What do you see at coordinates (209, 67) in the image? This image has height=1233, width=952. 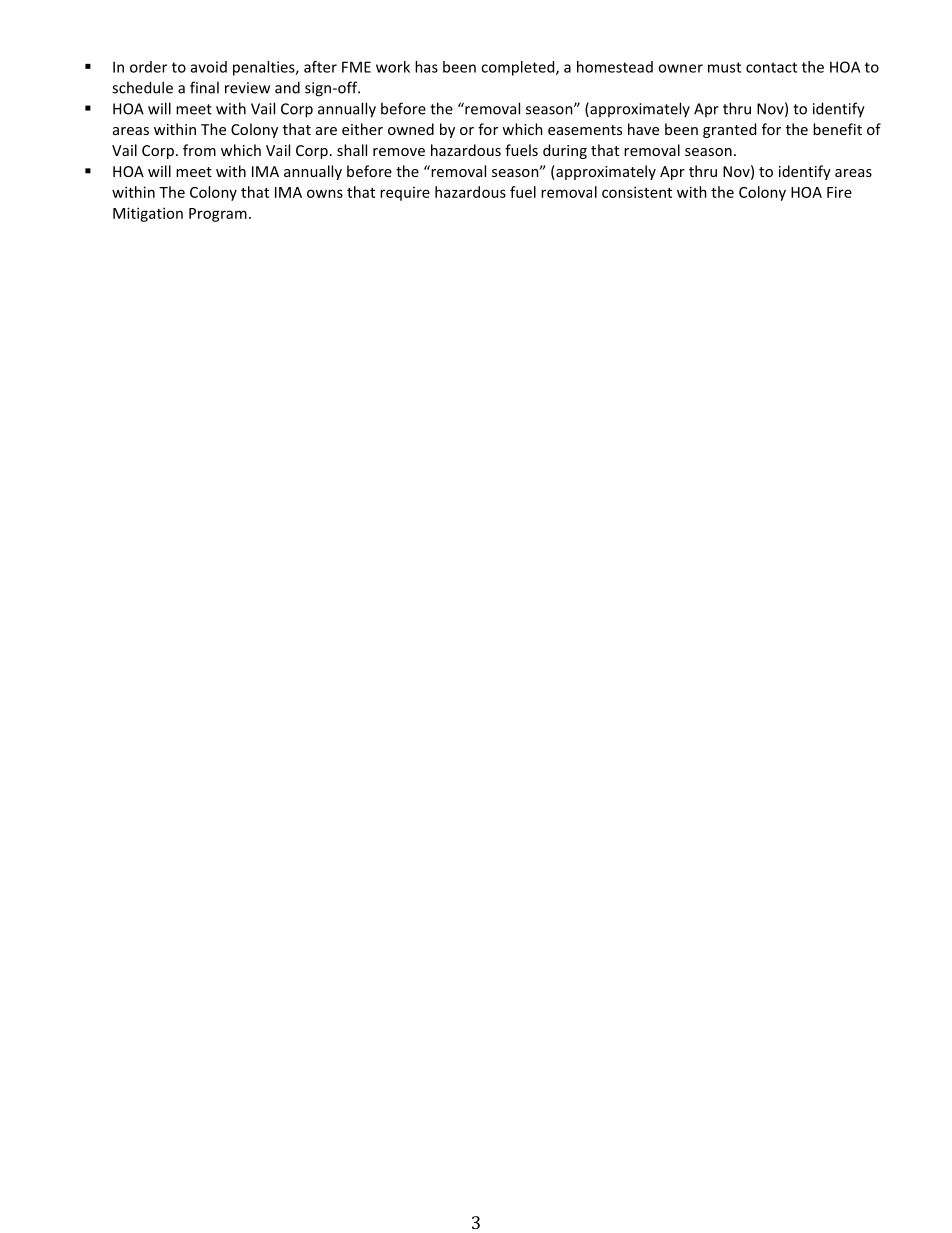 I see `avoid` at bounding box center [209, 67].
